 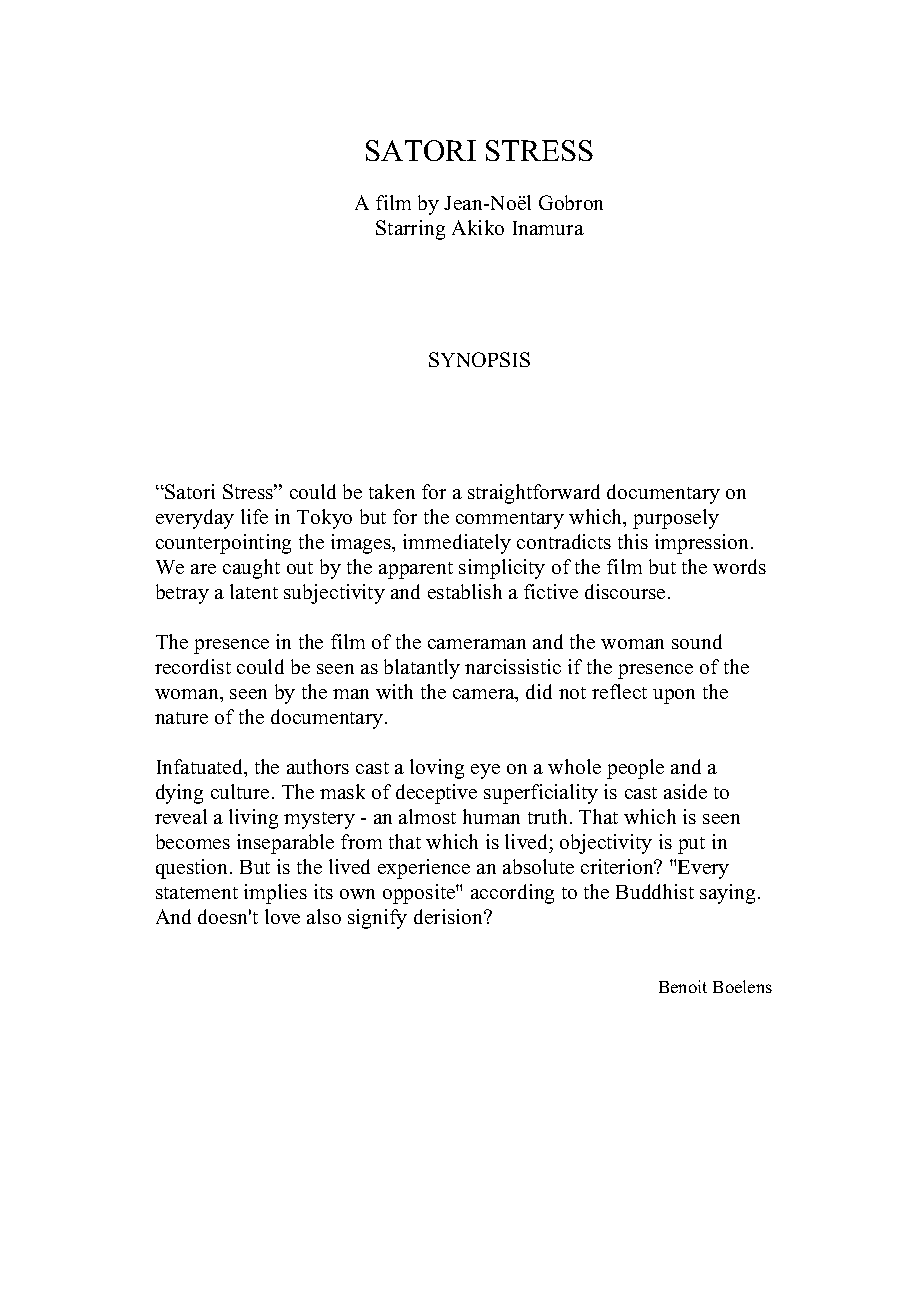 I want to click on Starring, so click(x=410, y=230).
